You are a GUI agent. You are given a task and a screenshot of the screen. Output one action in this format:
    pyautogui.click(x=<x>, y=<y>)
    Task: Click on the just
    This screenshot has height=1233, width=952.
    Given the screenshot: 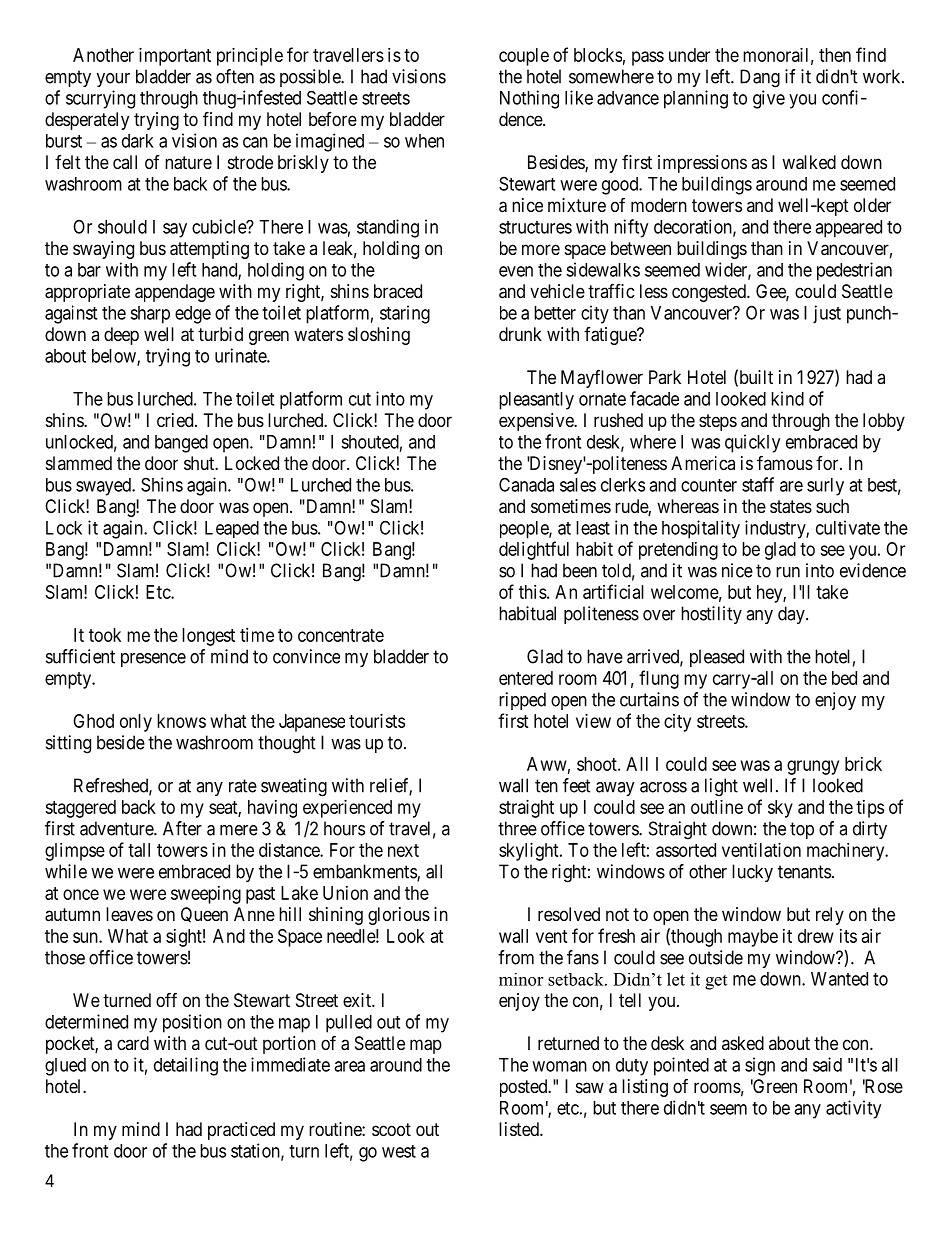 What is the action you would take?
    pyautogui.click(x=827, y=314)
